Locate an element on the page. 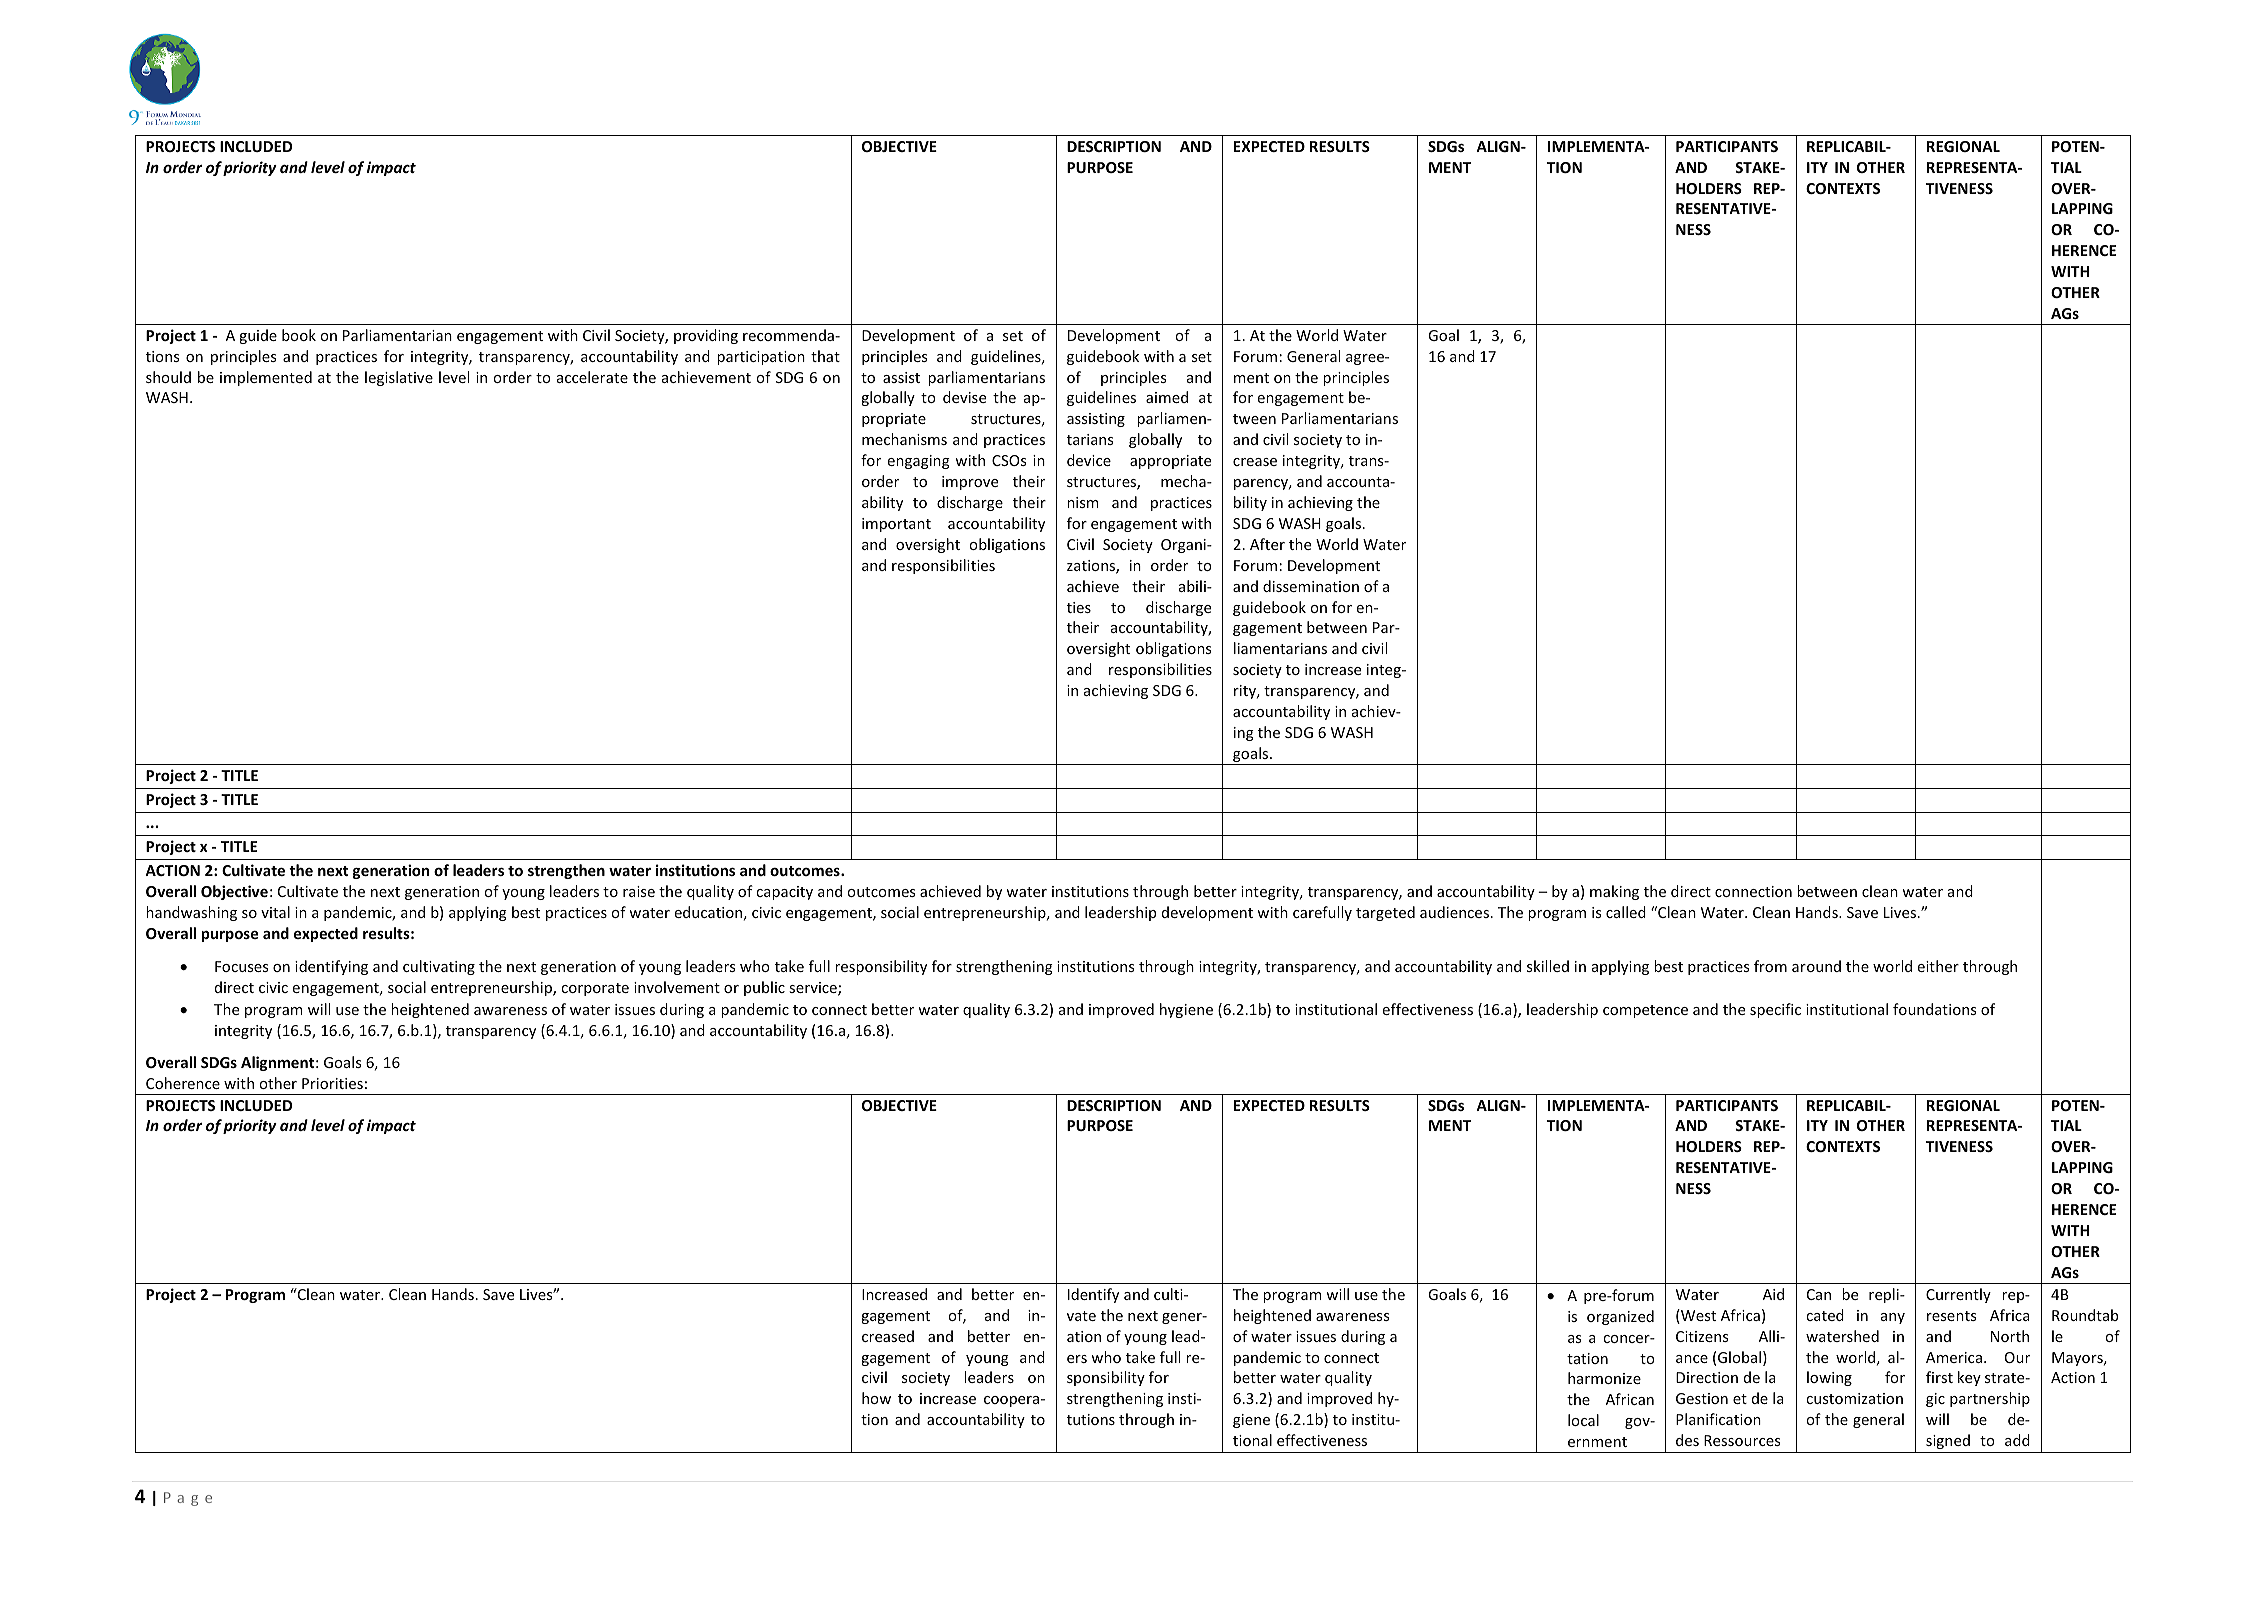 This page has width=2265, height=1602. making is located at coordinates (1614, 892).
